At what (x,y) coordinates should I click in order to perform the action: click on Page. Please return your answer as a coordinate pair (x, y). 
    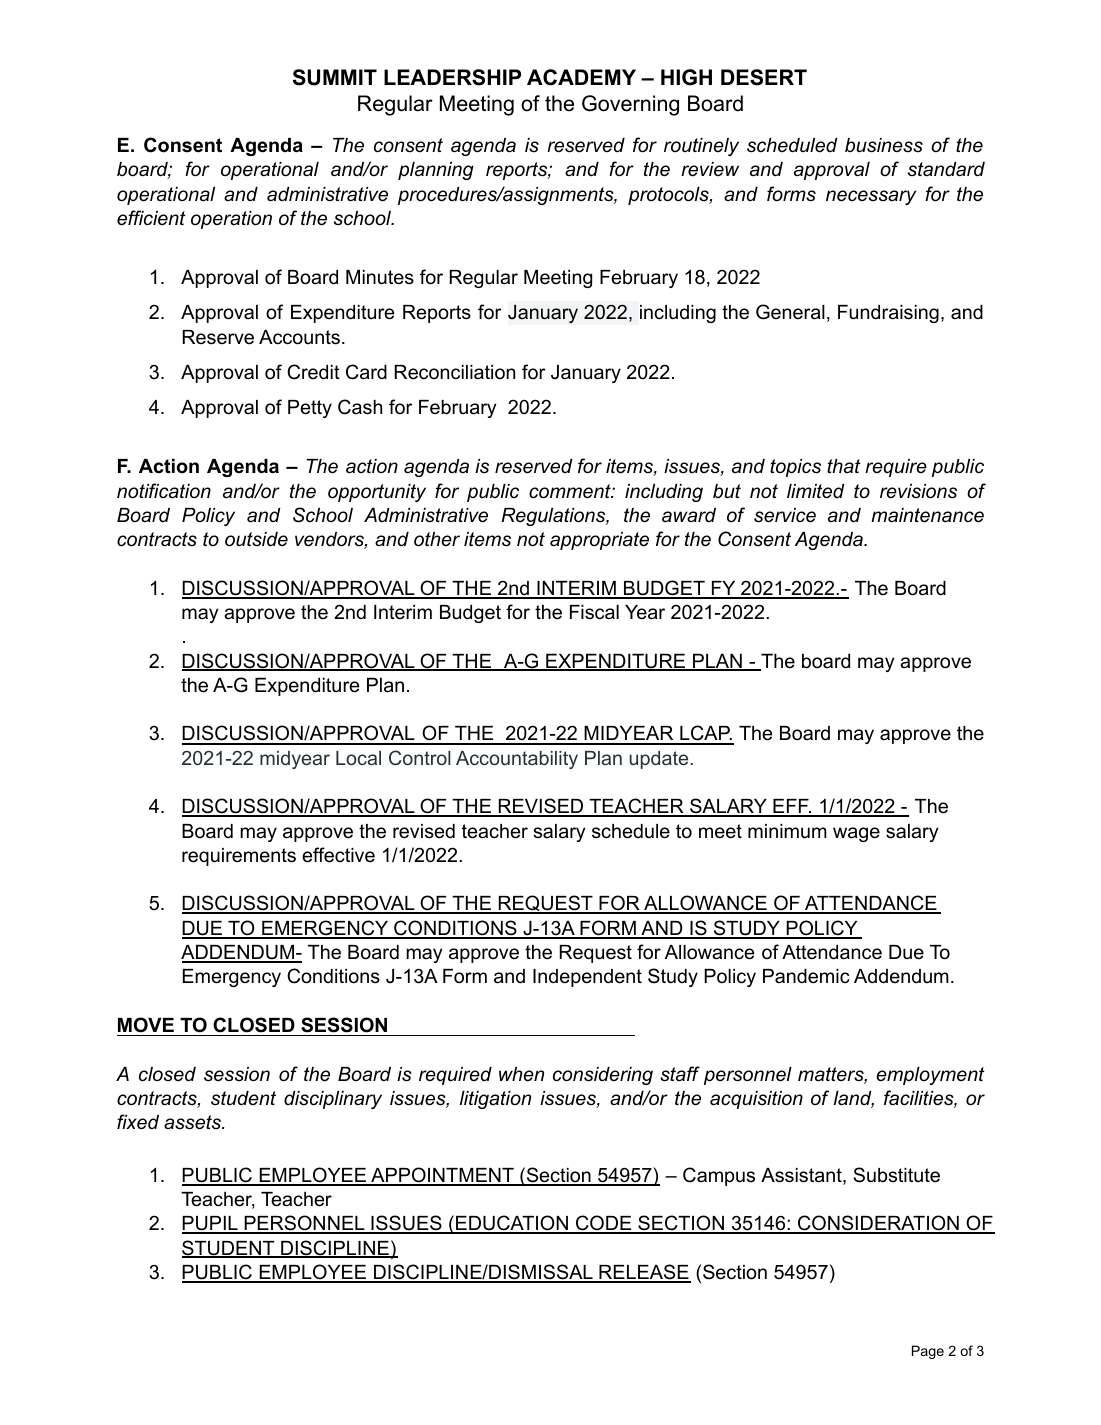
    Looking at the image, I should click on (928, 1352).
